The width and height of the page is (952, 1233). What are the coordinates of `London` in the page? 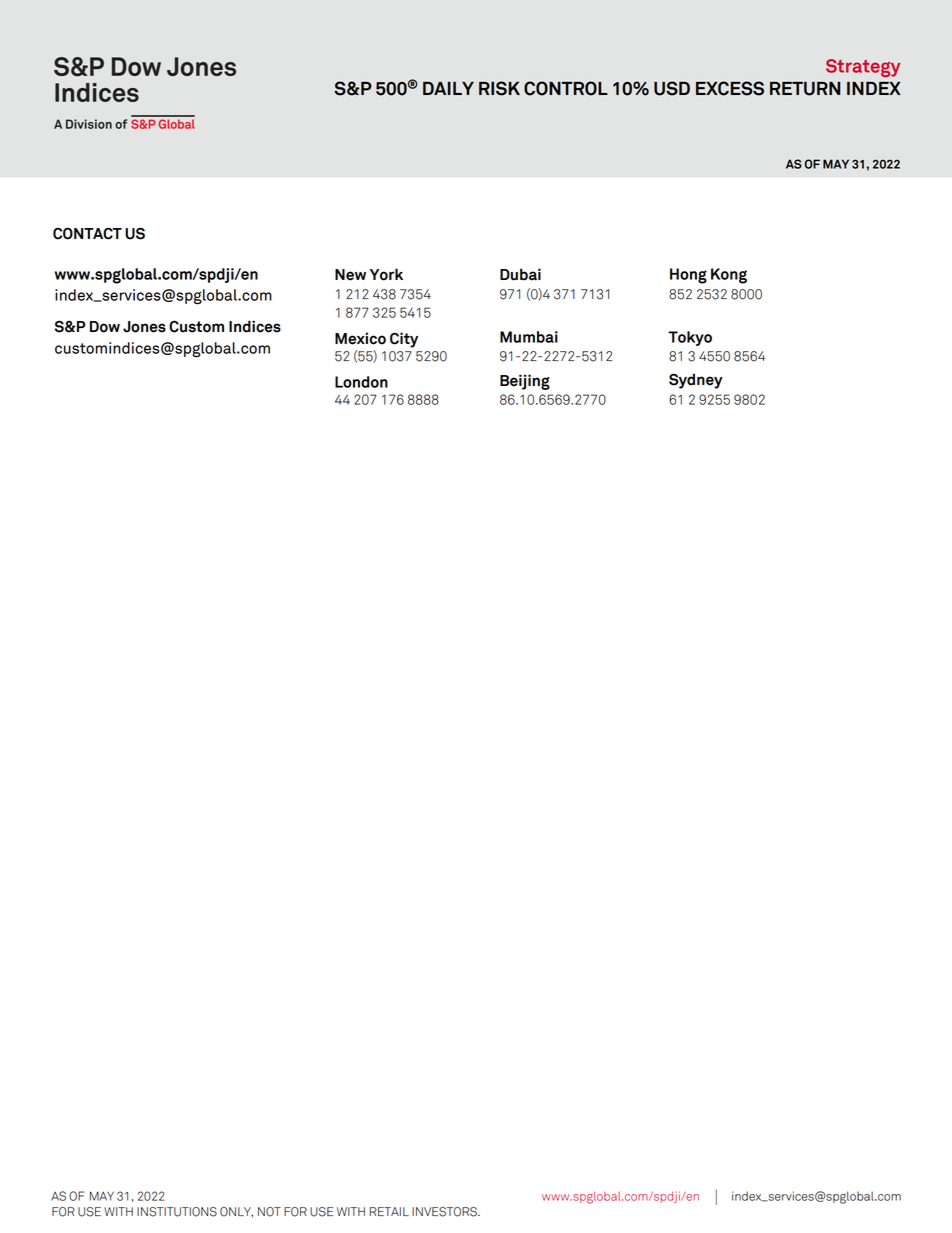 It's located at (361, 382).
